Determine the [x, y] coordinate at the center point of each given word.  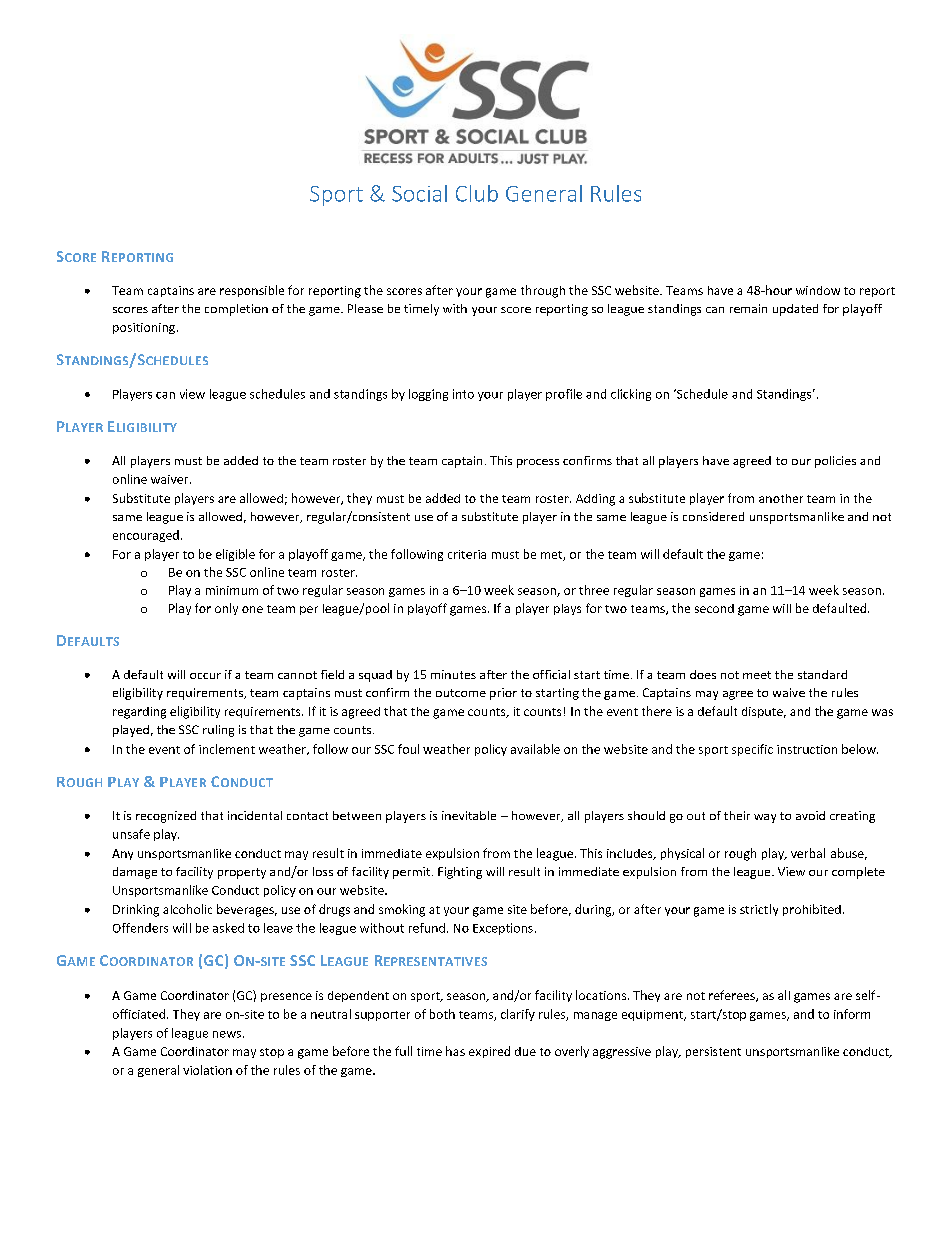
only [226, 609]
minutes [453, 674]
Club [477, 193]
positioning [145, 328]
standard [822, 674]
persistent [713, 1052]
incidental [255, 815]
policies [835, 462]
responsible [252, 291]
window [818, 290]
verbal [808, 853]
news [227, 1034]
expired [489, 1052]
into [463, 394]
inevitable [469, 815]
